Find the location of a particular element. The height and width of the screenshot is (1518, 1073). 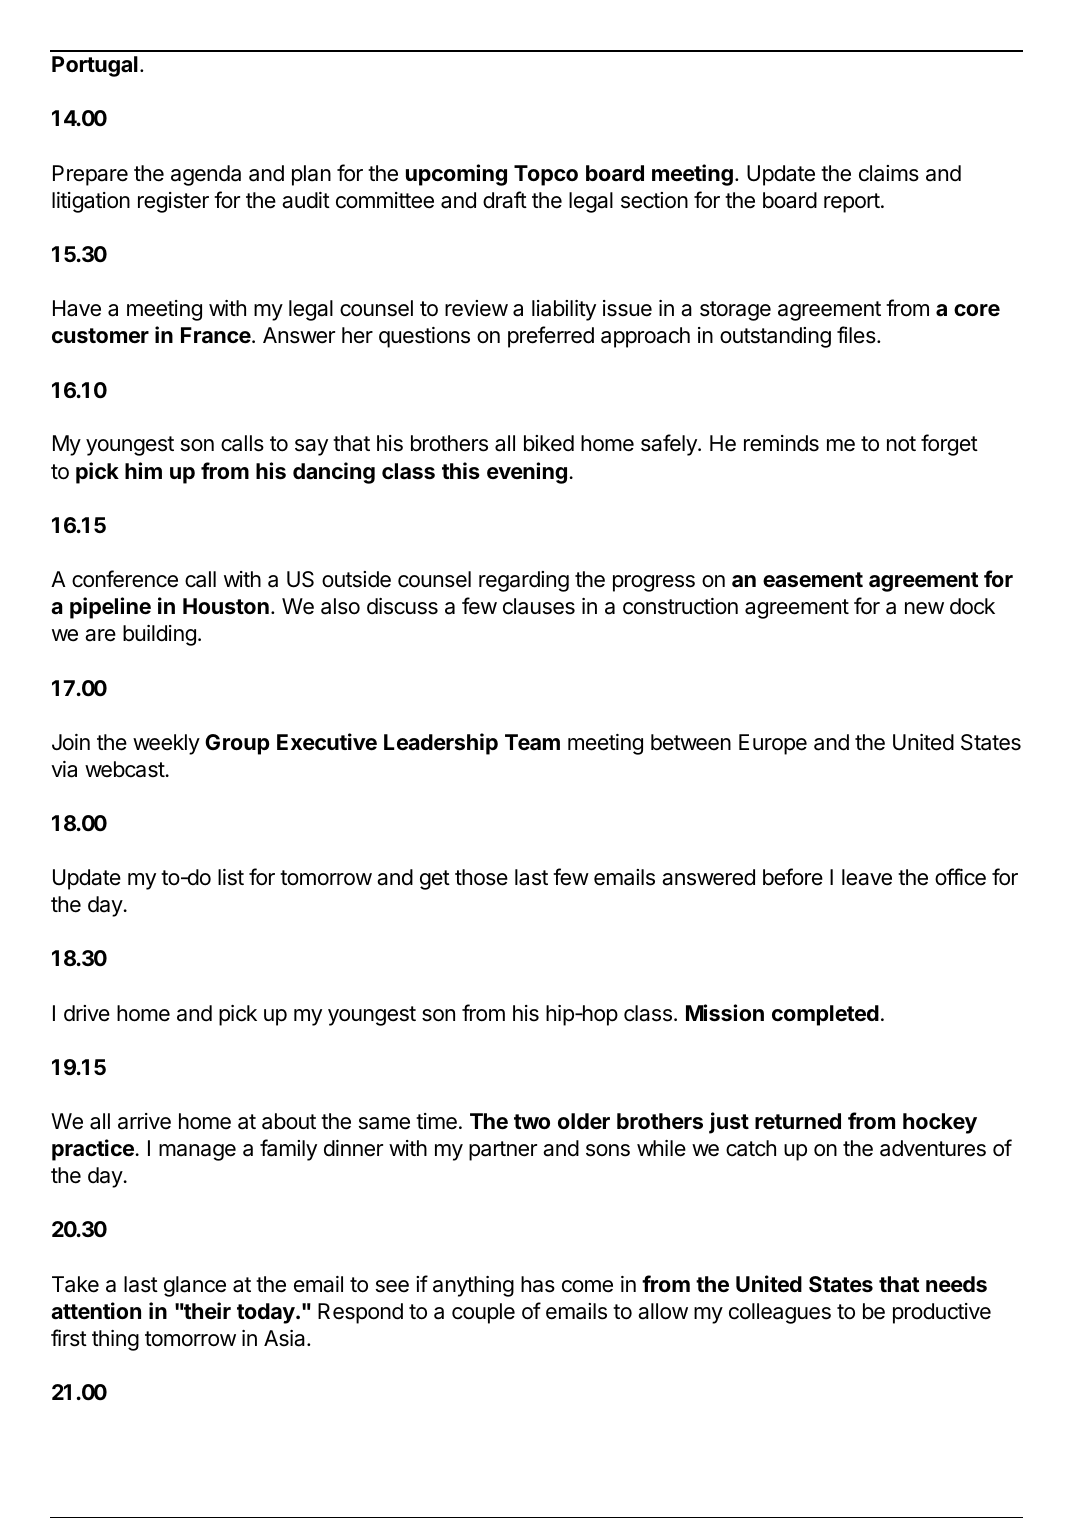

has is located at coordinates (538, 1284).
